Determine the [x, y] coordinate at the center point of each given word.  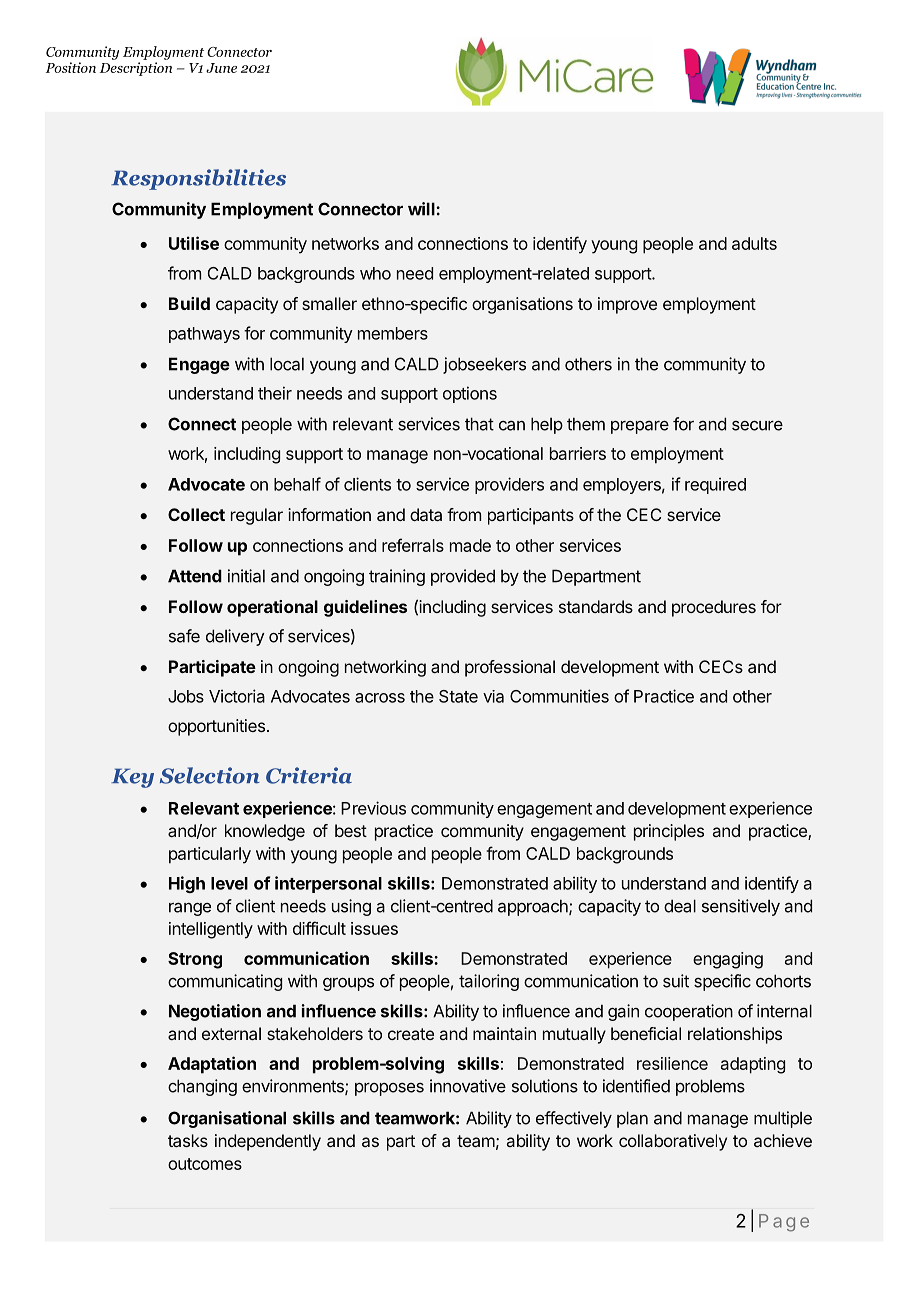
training [397, 577]
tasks [188, 1140]
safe [184, 636]
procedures [714, 608]
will [421, 209]
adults [754, 243]
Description [136, 69]
